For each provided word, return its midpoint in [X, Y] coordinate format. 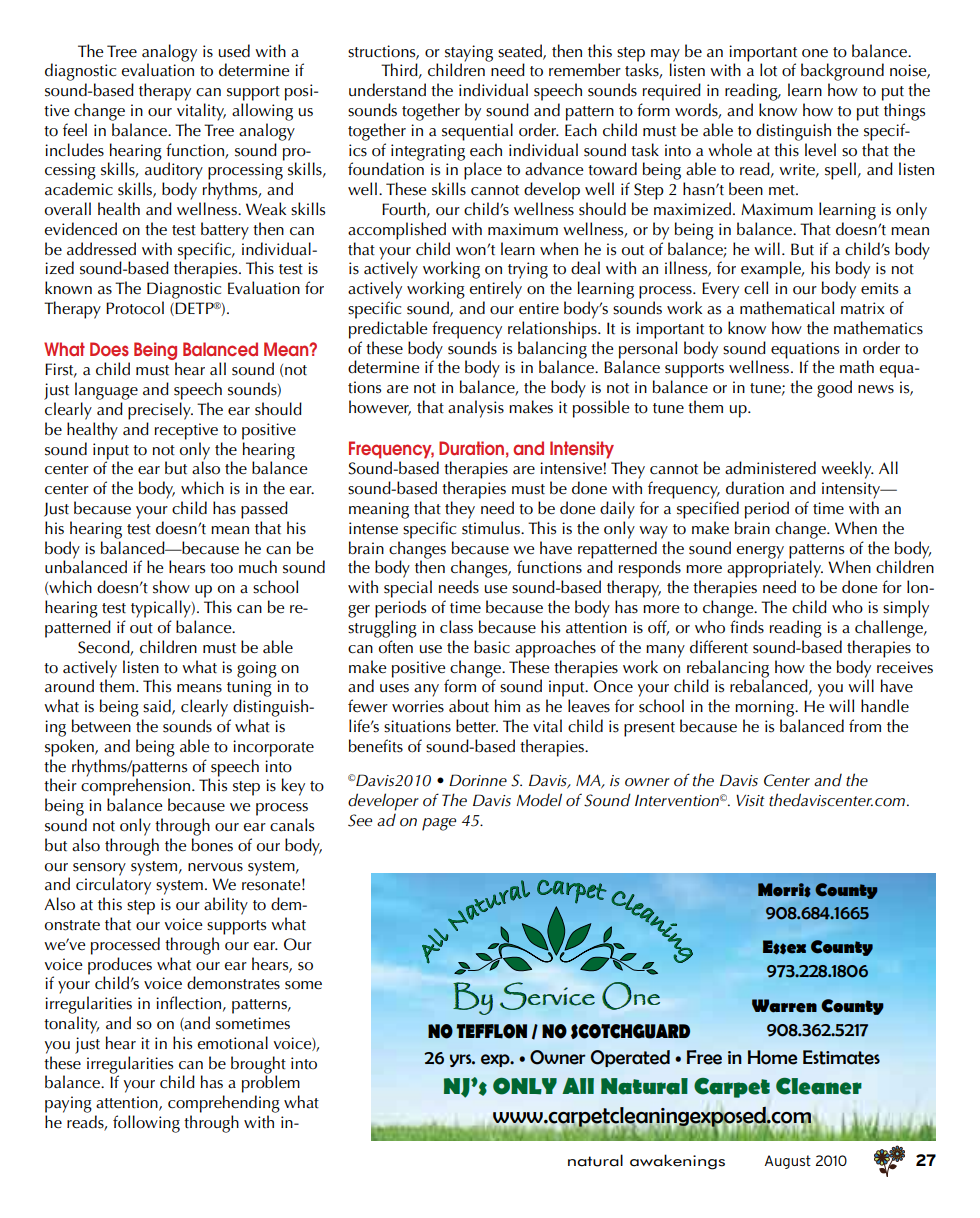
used [234, 51]
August [788, 1162]
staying [469, 54]
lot [768, 70]
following [146, 1124]
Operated [630, 1058]
